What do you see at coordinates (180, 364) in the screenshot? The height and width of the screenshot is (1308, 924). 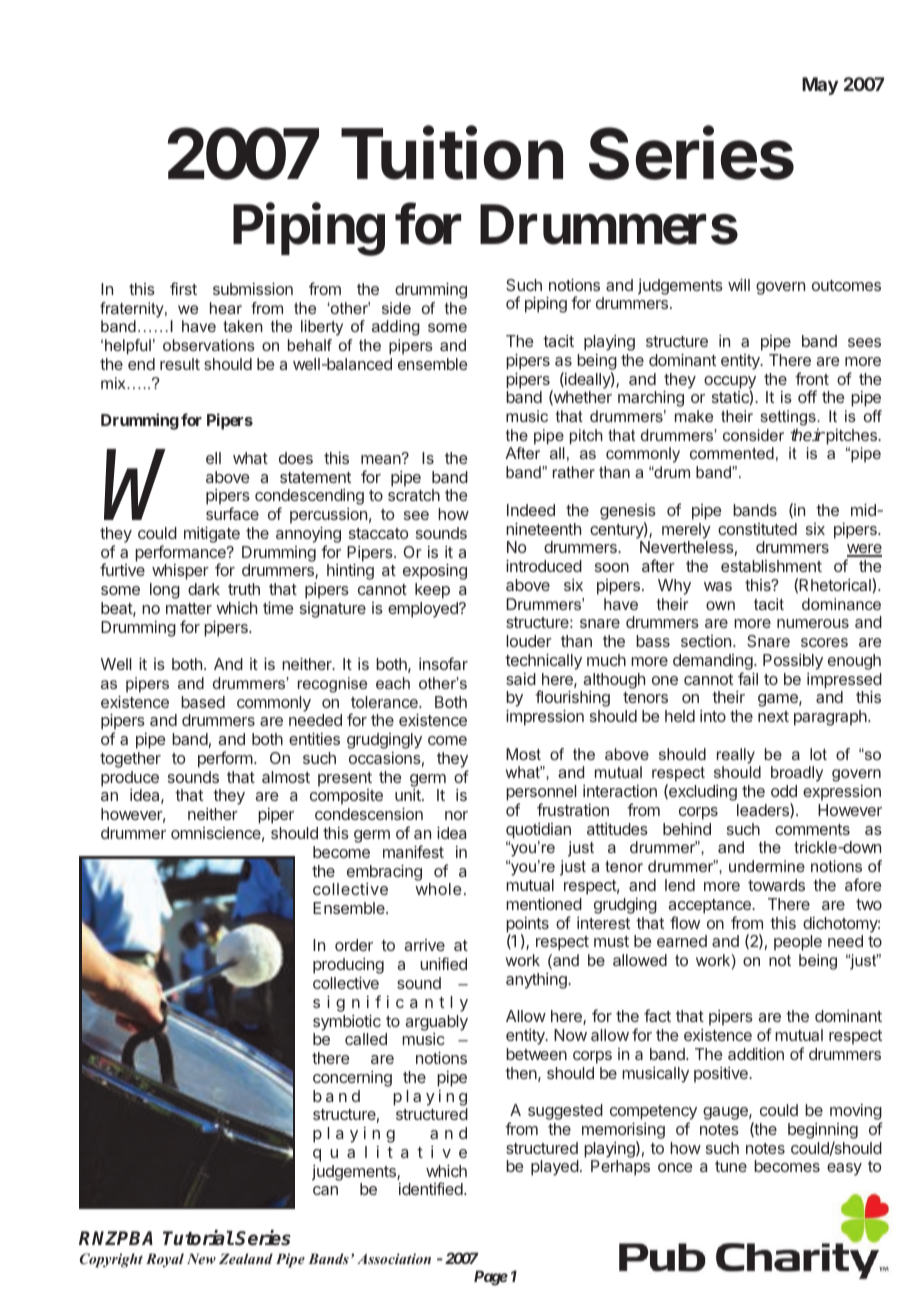 I see `result` at bounding box center [180, 364].
